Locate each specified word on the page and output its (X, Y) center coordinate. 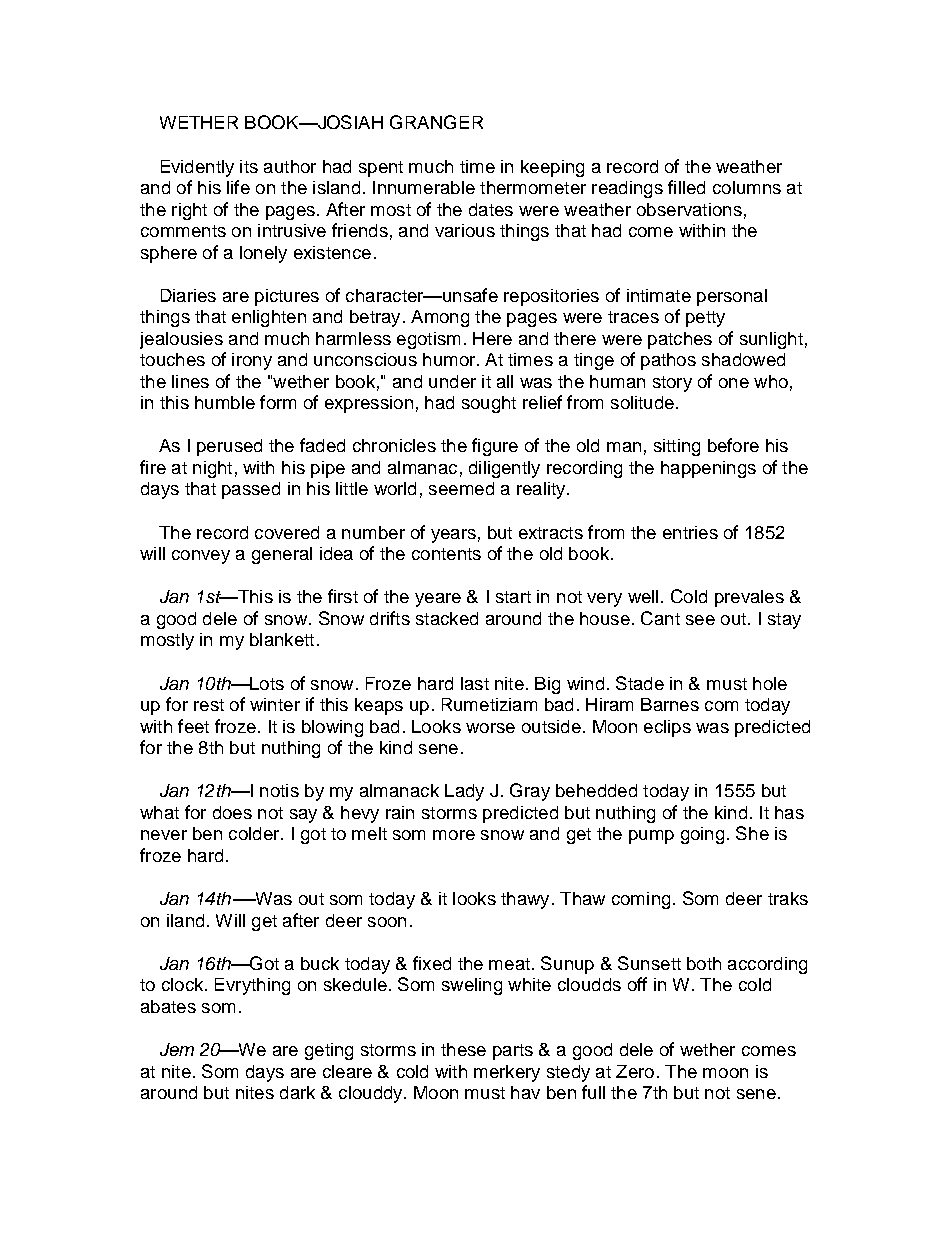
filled (686, 187)
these (463, 1049)
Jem (177, 1049)
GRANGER (436, 122)
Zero (635, 1071)
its (249, 166)
